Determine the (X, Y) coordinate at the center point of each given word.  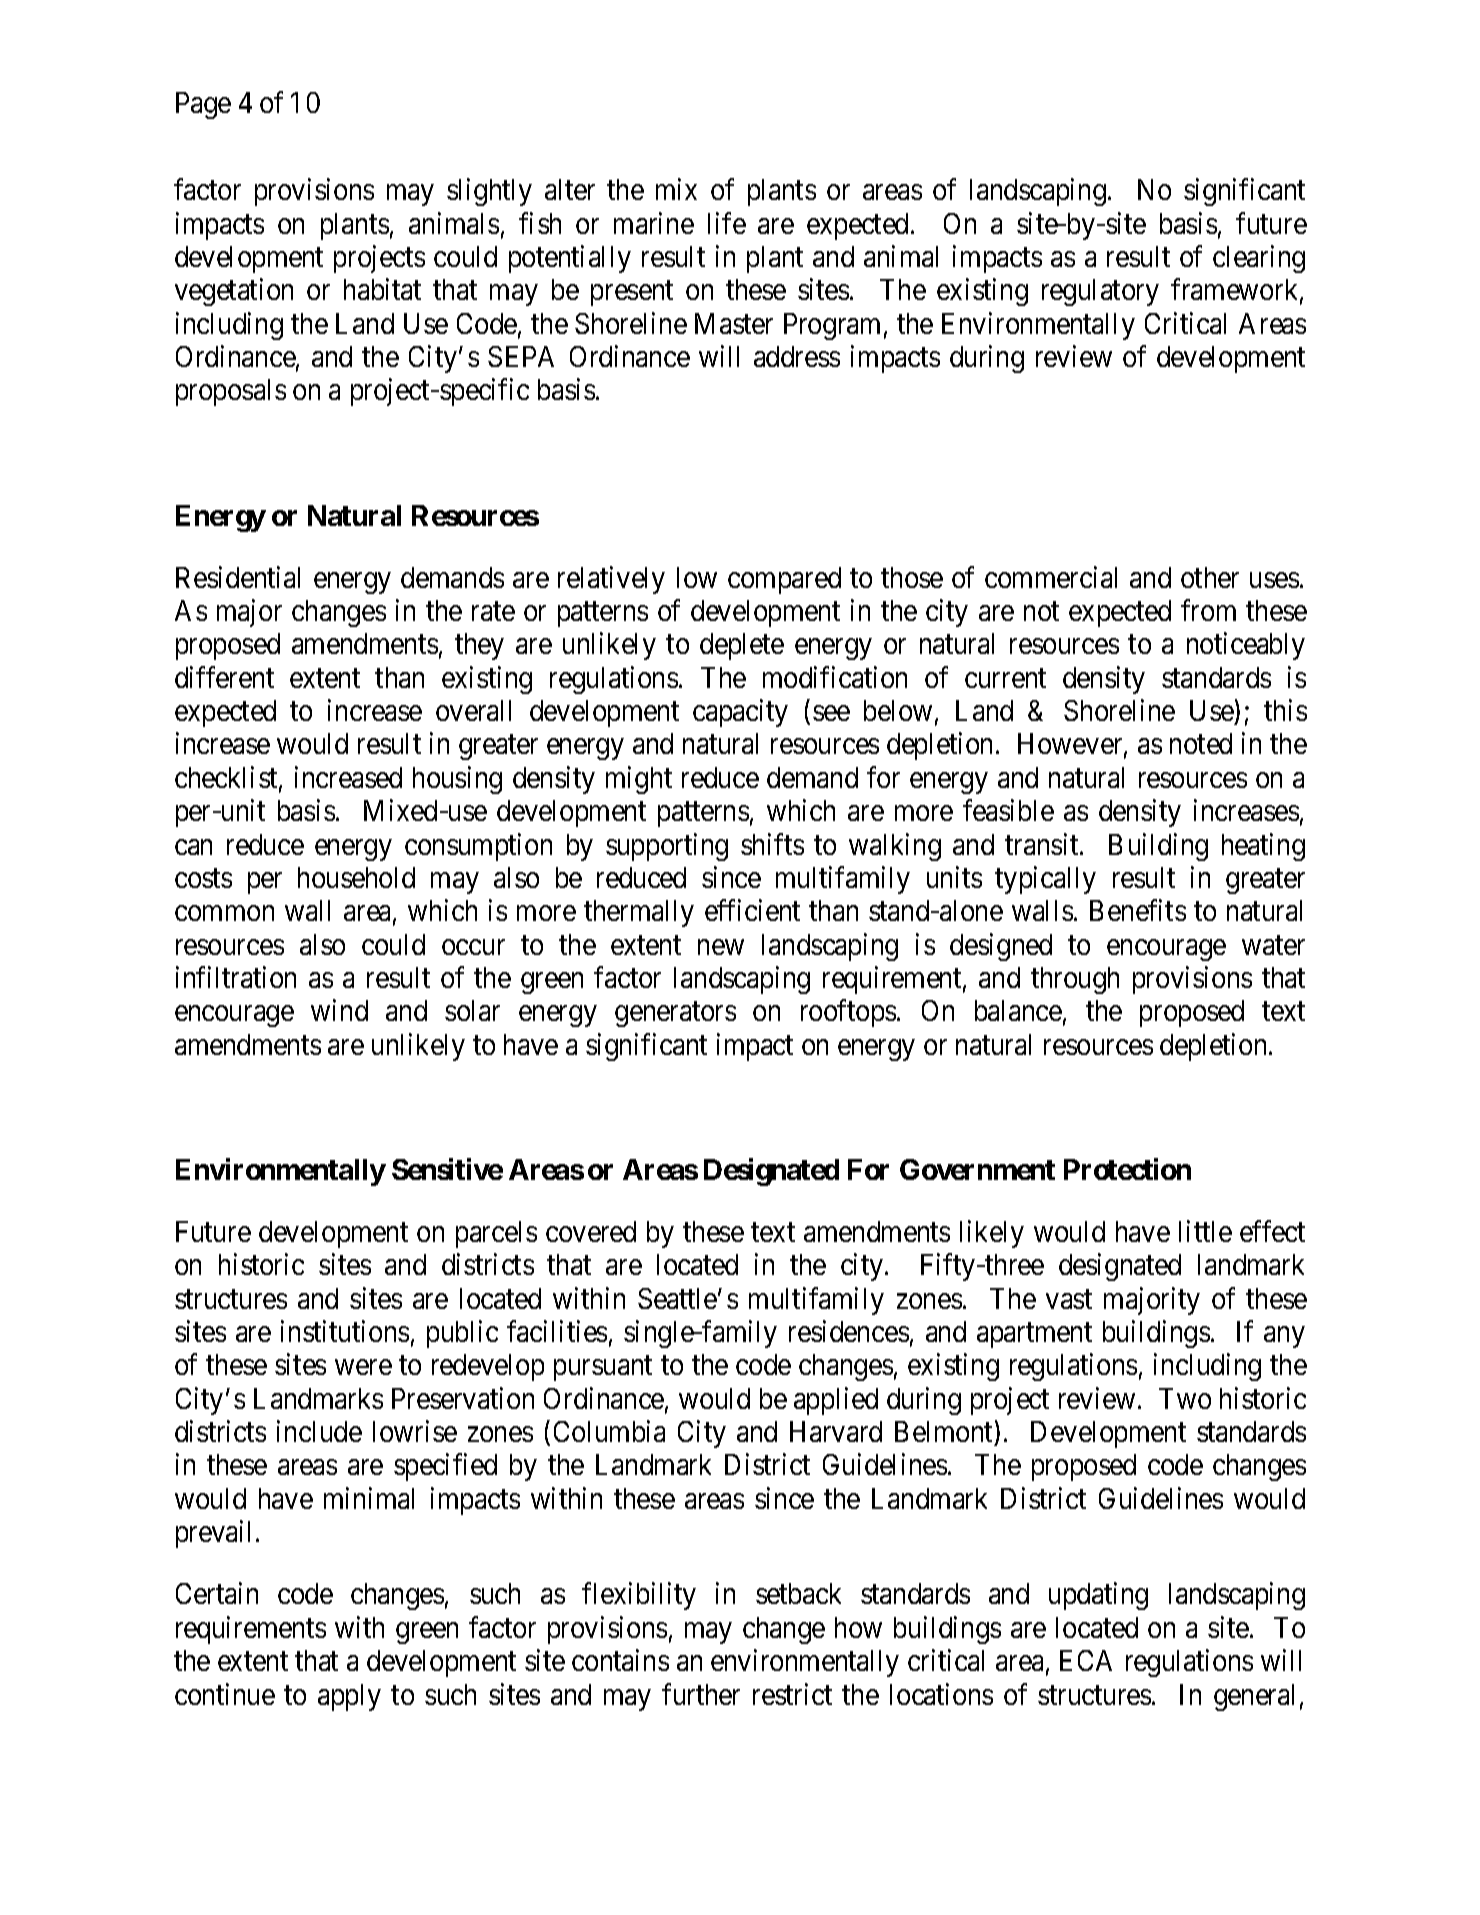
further (701, 1694)
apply (349, 1697)
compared (784, 580)
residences (849, 1331)
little (1205, 1231)
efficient (752, 910)
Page (203, 105)
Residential (238, 577)
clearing (1259, 259)
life (727, 223)
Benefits (1138, 910)
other (1210, 577)
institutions (345, 1331)
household (356, 877)
